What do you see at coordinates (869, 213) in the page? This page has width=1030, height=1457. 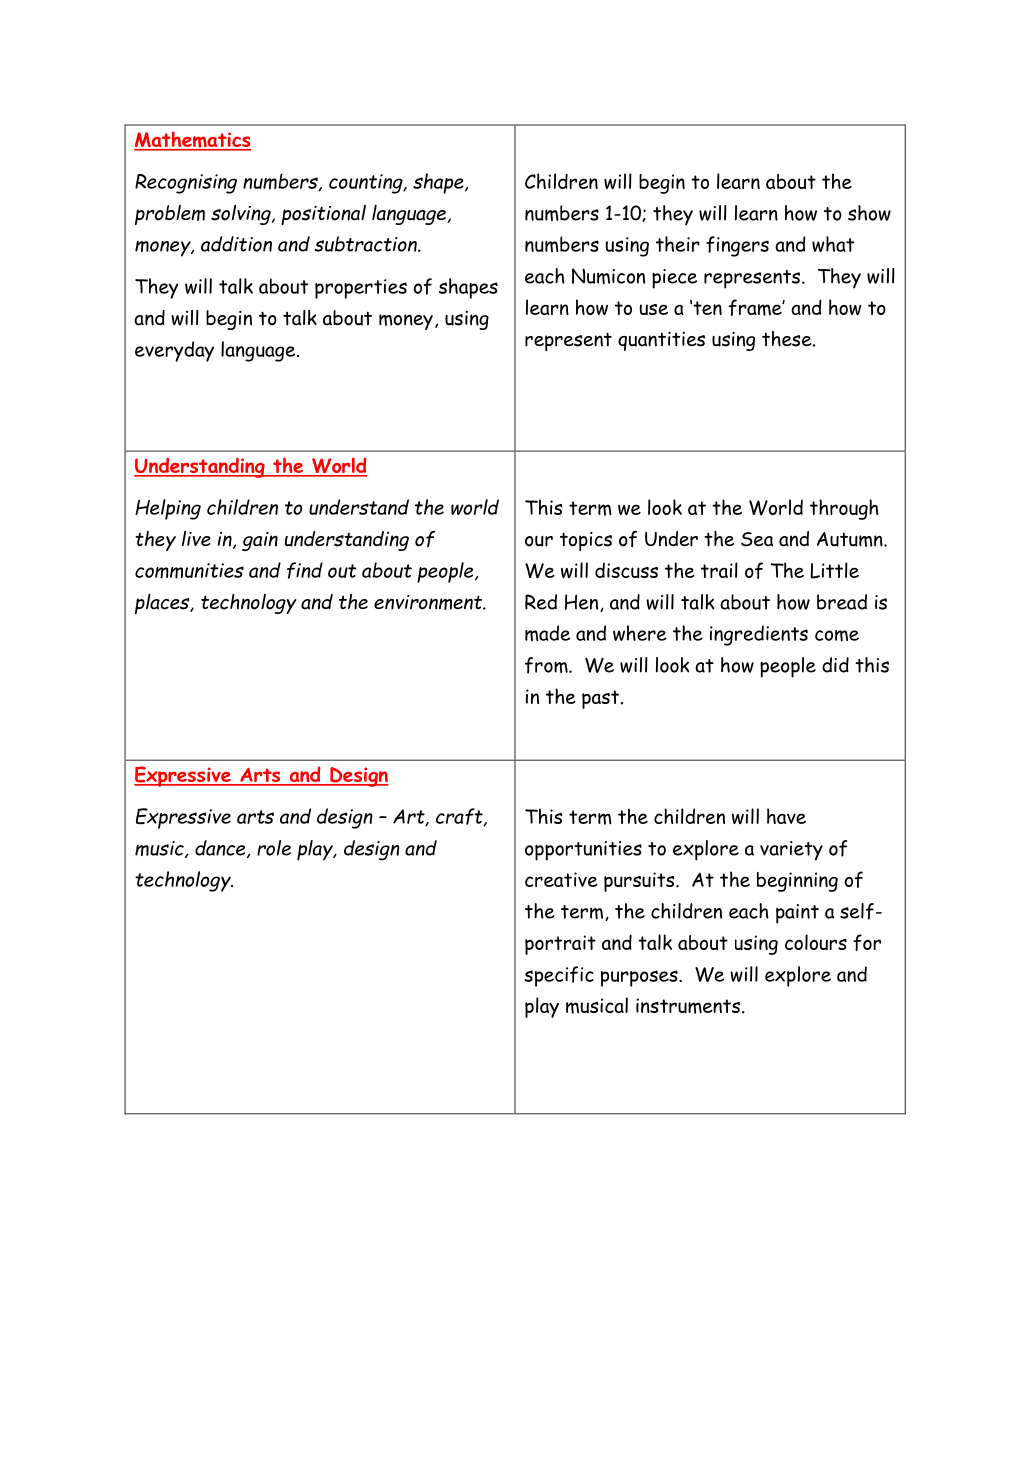 I see `show` at bounding box center [869, 213].
